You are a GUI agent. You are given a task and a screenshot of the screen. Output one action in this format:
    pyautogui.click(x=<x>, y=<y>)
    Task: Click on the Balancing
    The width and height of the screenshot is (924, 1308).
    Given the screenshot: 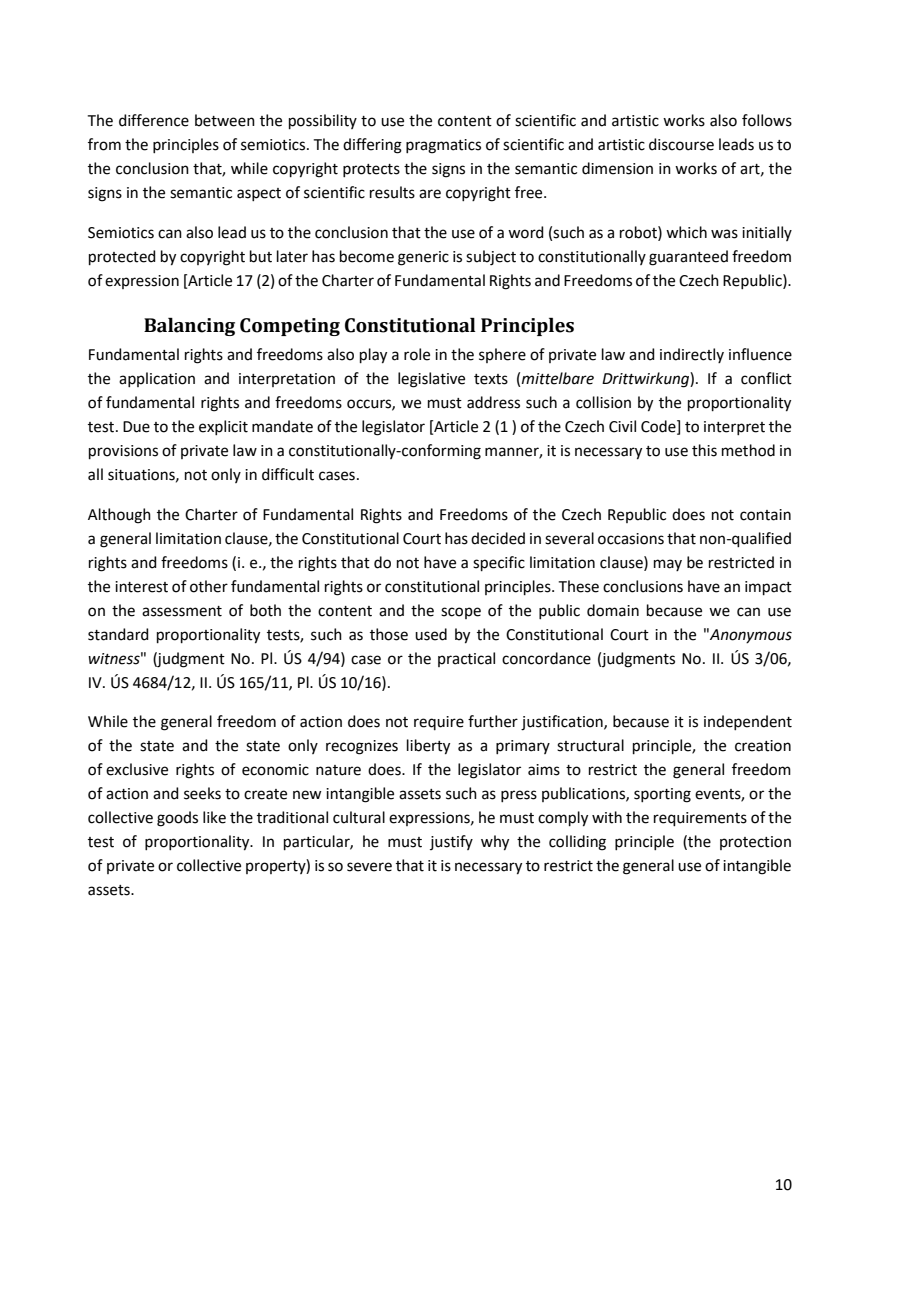 What is the action you would take?
    pyautogui.click(x=189, y=327)
